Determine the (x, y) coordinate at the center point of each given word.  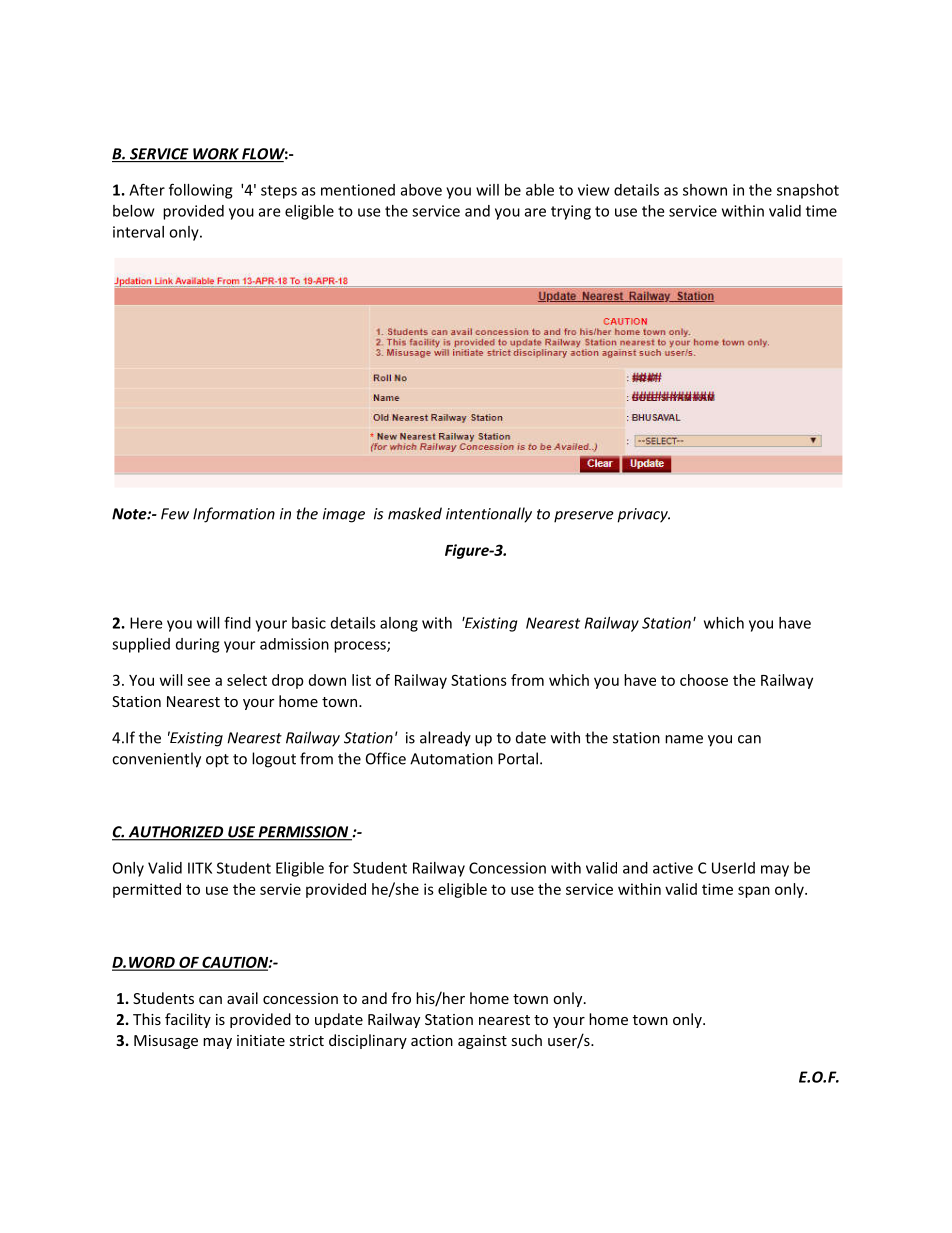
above (421, 190)
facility (188, 1020)
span (754, 892)
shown (705, 190)
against (482, 1042)
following (200, 191)
